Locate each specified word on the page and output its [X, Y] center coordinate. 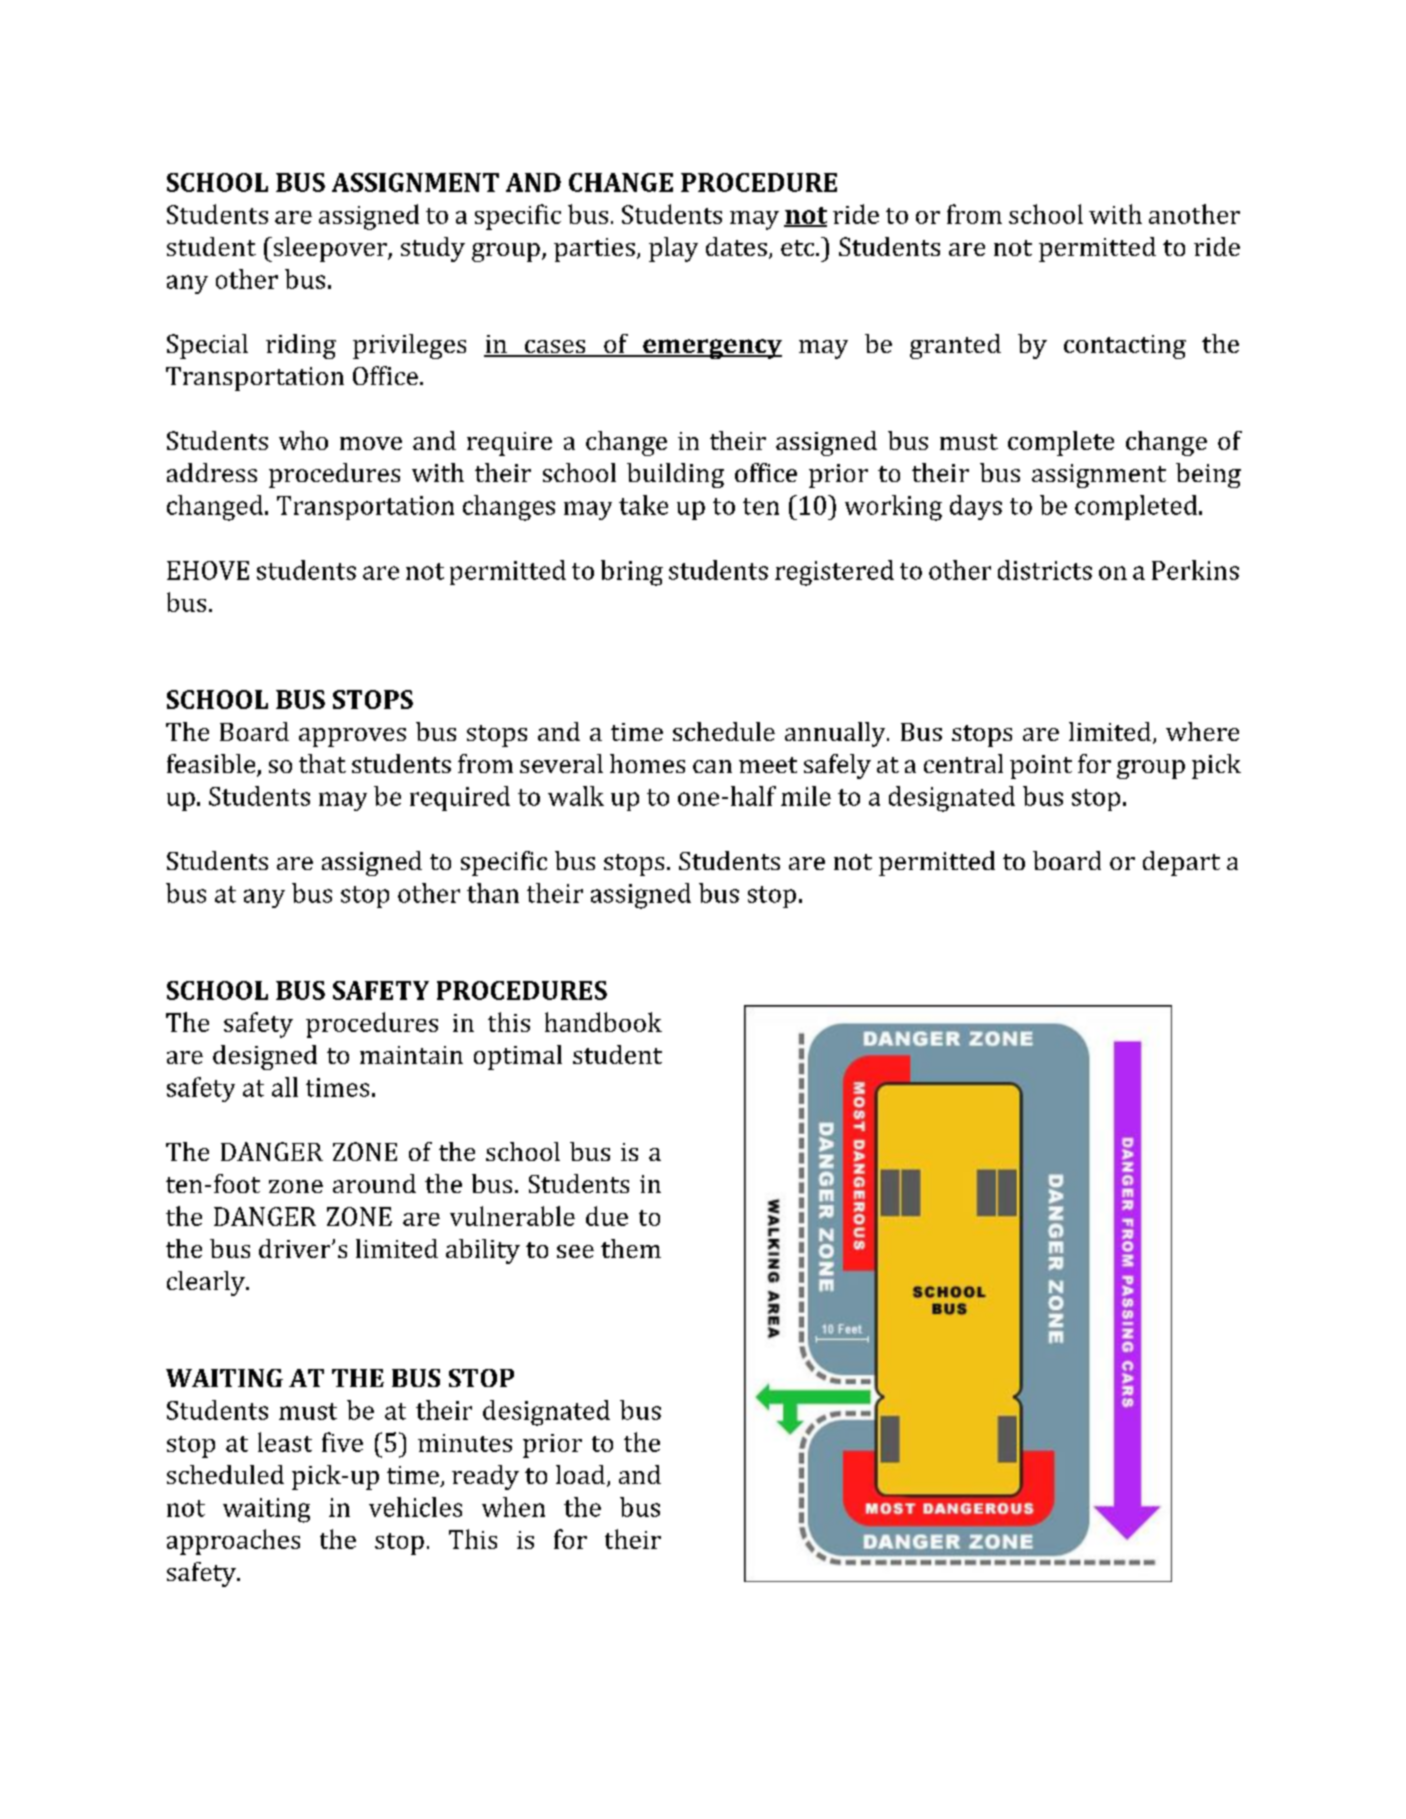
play [673, 249]
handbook [603, 1022]
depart [1181, 863]
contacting [1125, 347]
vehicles [415, 1507]
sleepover [330, 249]
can [712, 766]
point [1041, 767]
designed [265, 1057]
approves [352, 737]
